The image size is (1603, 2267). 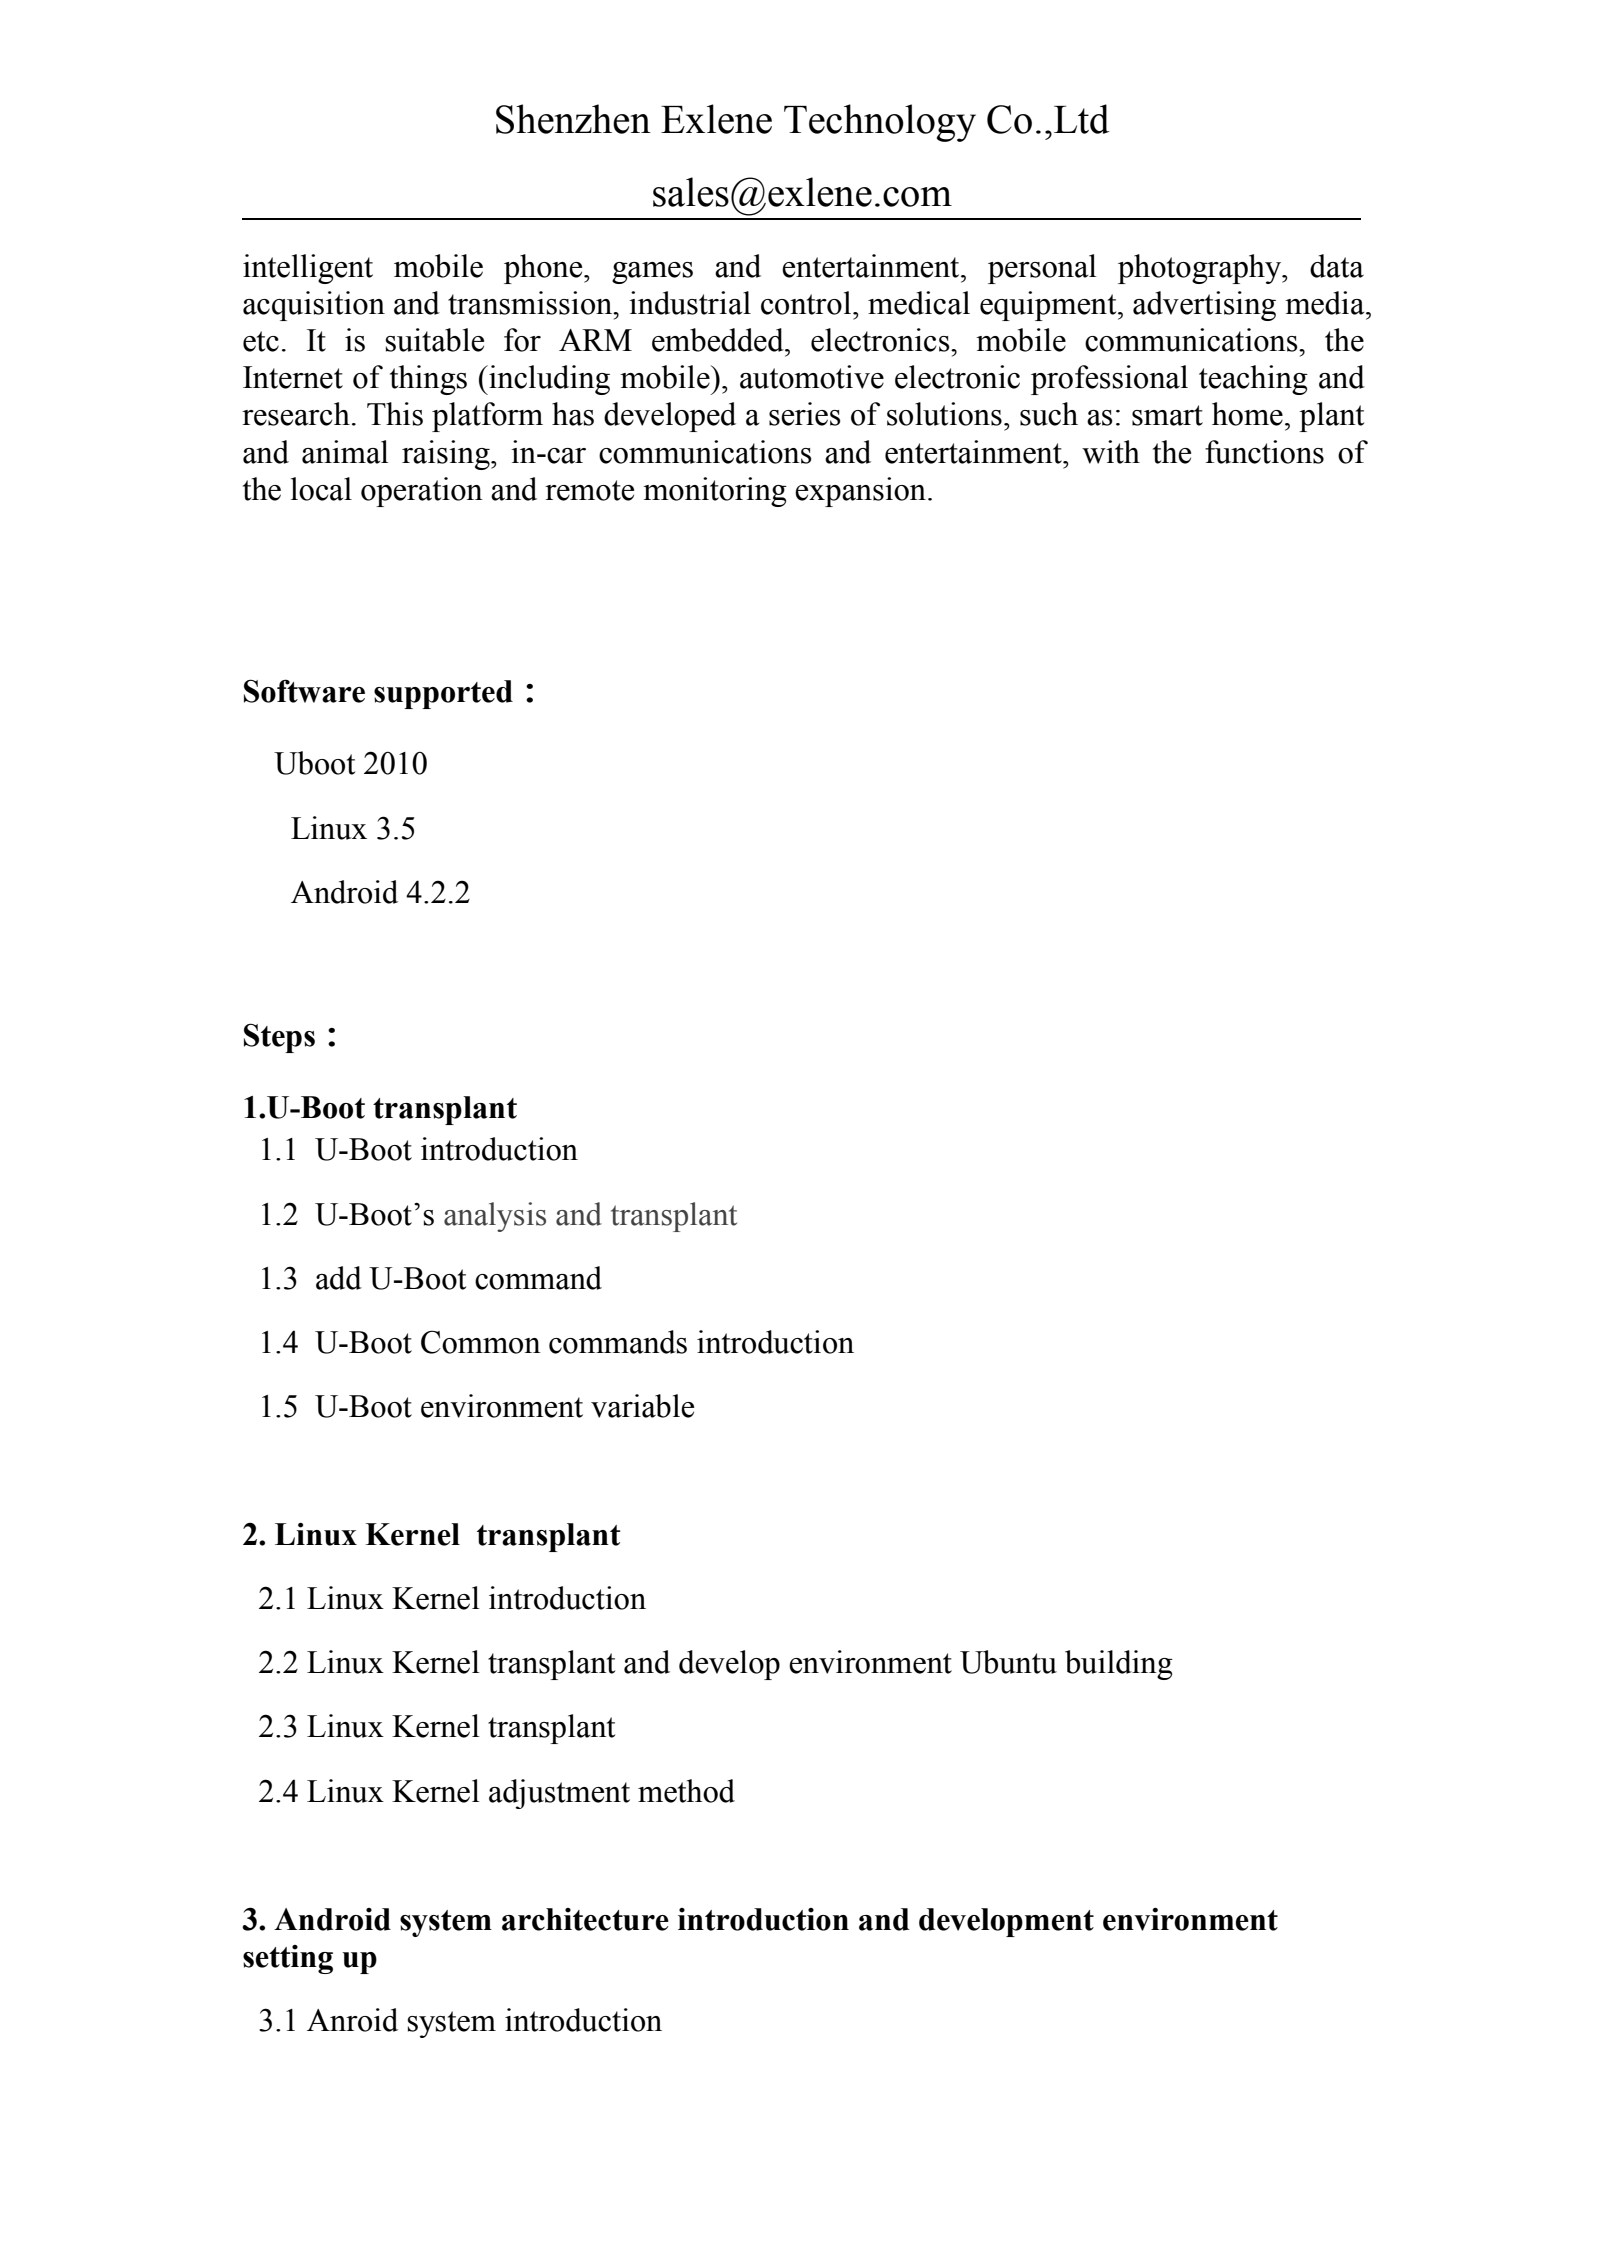 I want to click on intelligent, so click(x=308, y=269).
